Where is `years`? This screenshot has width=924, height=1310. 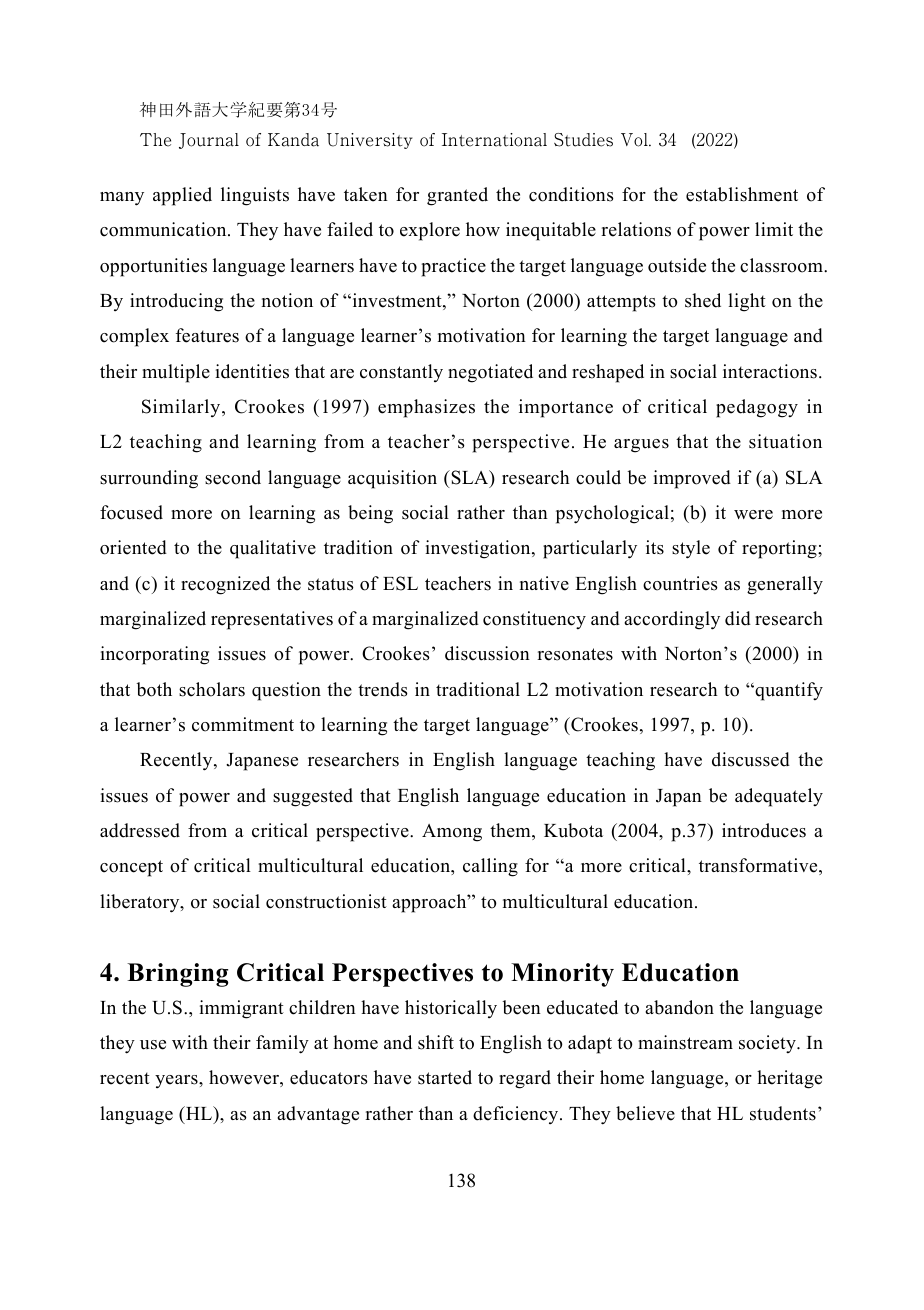 years is located at coordinates (177, 1081).
